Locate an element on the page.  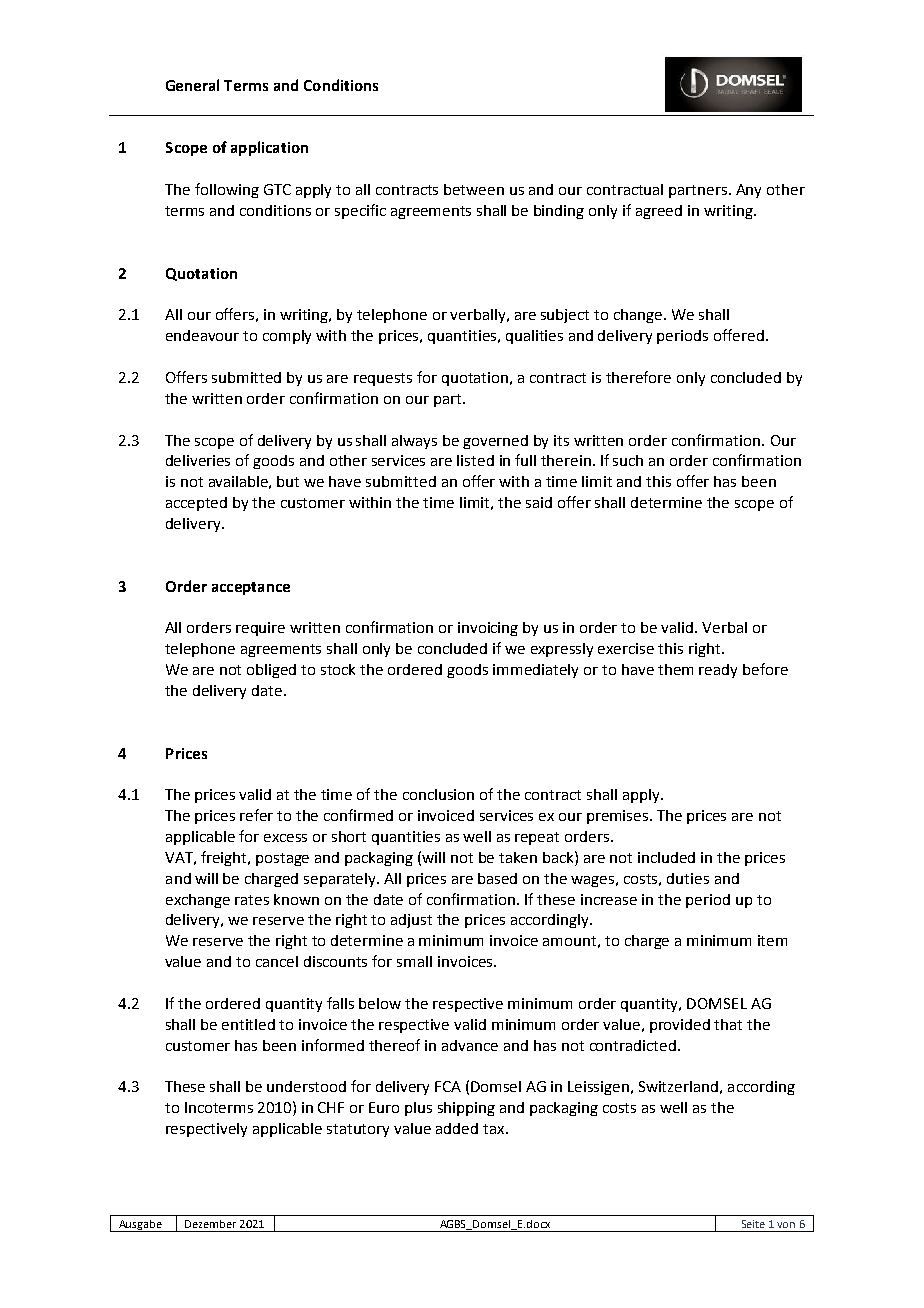
listed is located at coordinates (475, 460).
